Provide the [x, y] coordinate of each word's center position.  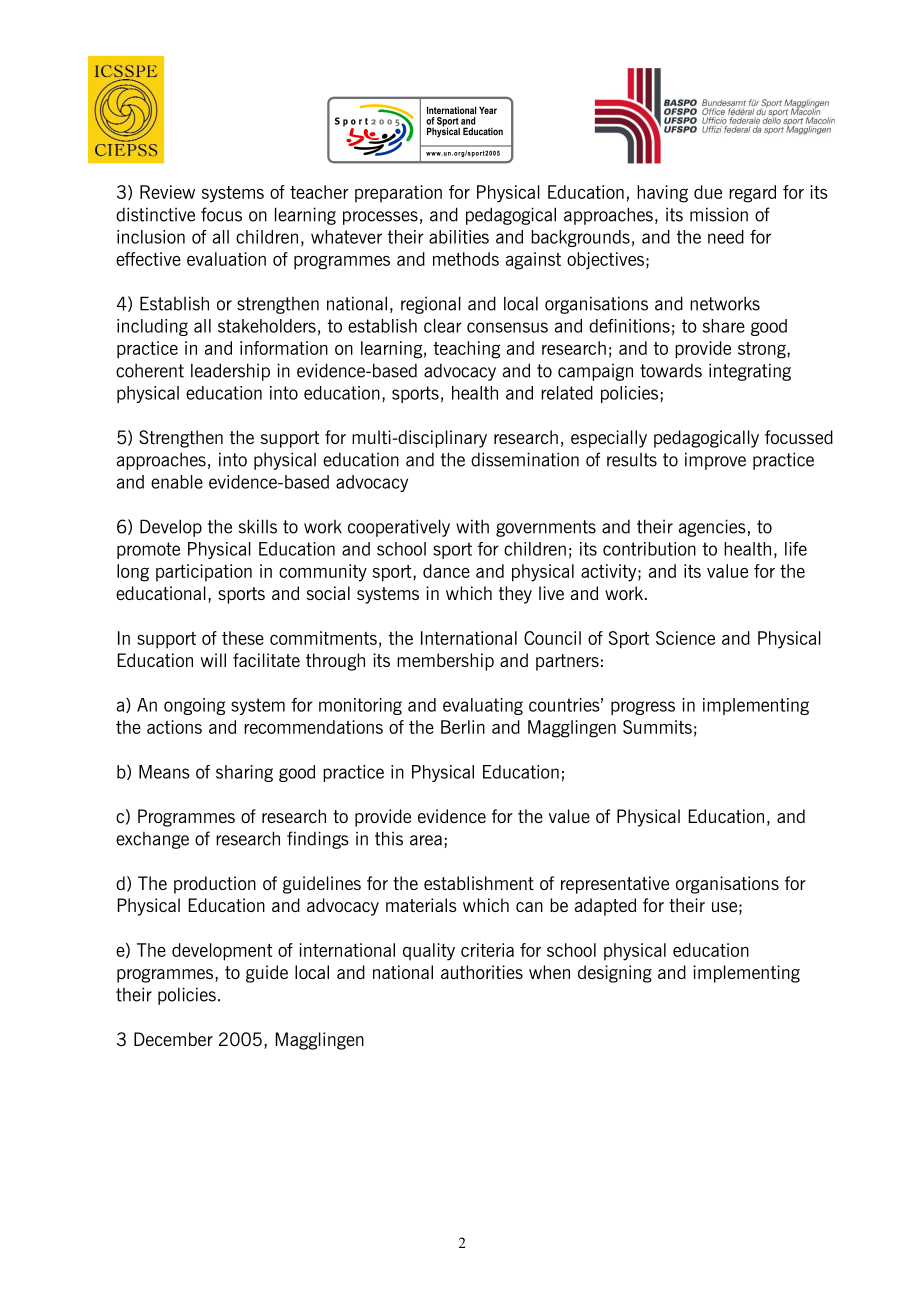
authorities [482, 972]
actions [174, 727]
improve [715, 461]
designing [615, 974]
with [472, 526]
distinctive [155, 214]
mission [719, 214]
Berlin [463, 727]
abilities [459, 237]
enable [177, 482]
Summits [657, 727]
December [173, 1039]
